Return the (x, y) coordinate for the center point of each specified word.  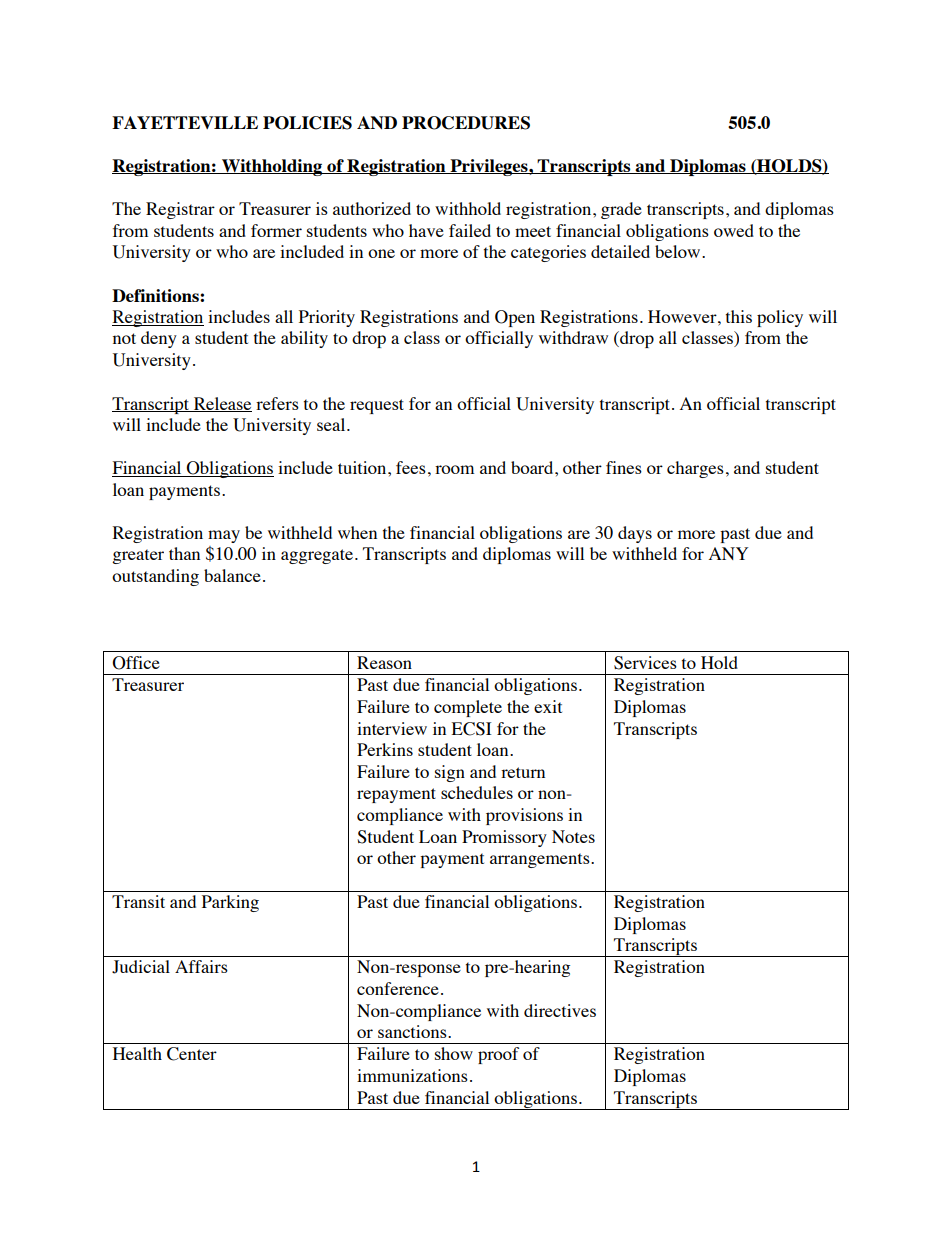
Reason (384, 662)
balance (232, 575)
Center (192, 1054)
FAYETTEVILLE (185, 122)
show (454, 1053)
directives (560, 1010)
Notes (573, 836)
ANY (728, 553)
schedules (477, 792)
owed (734, 230)
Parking (230, 903)
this (739, 316)
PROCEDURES (466, 123)
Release (221, 404)
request (377, 406)
